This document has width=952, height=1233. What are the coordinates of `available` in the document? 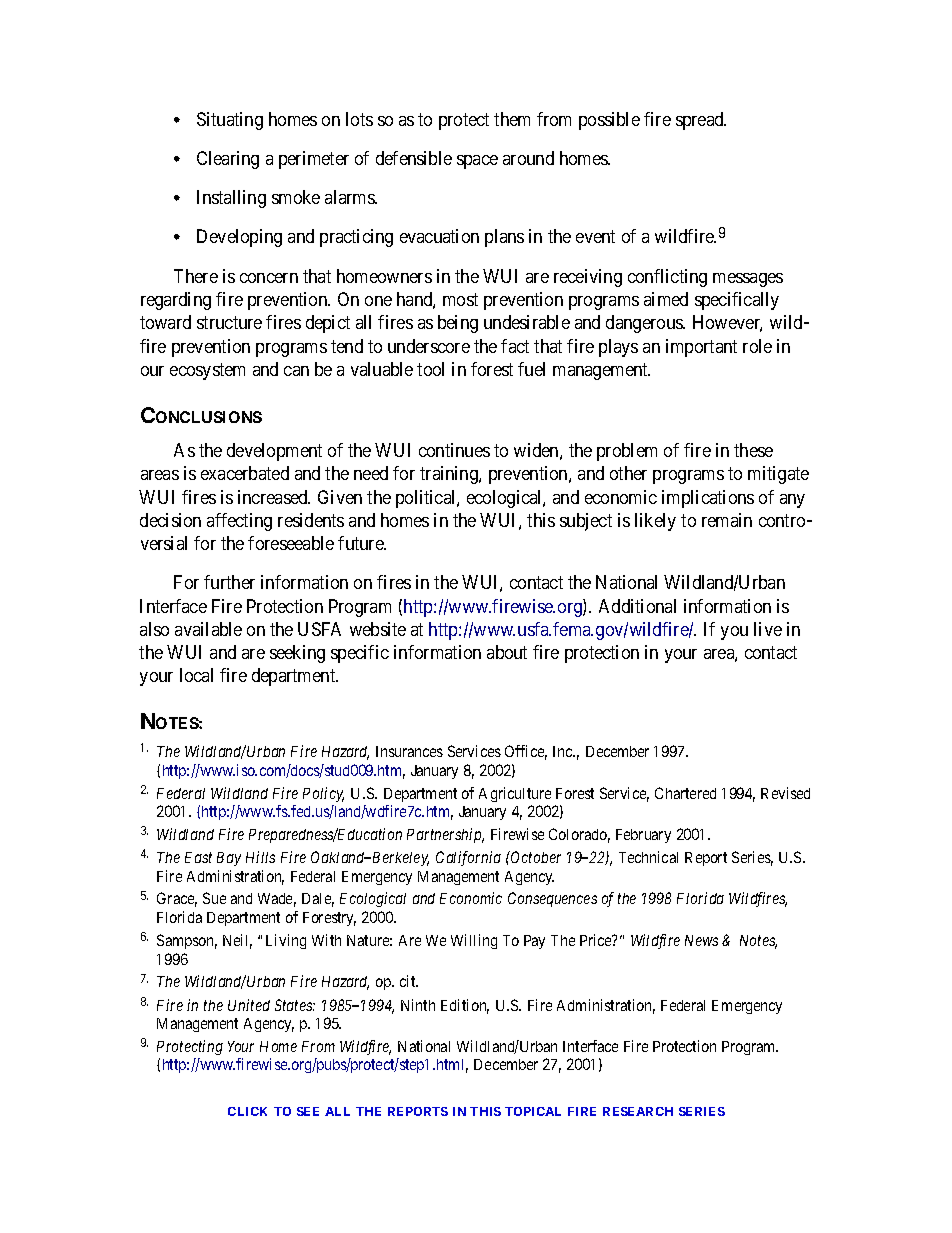 It's located at (208, 629).
